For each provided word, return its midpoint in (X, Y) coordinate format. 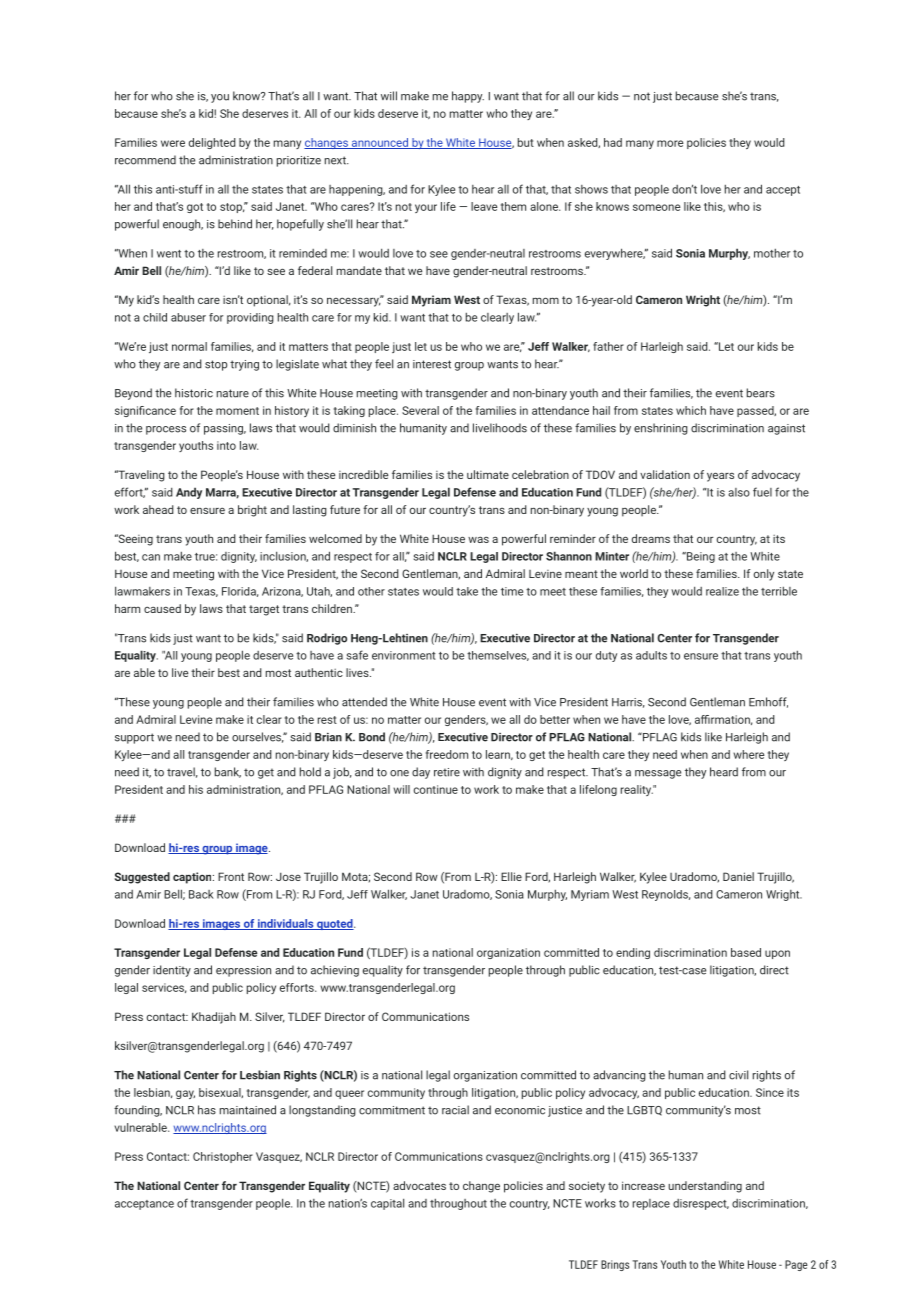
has (207, 1110)
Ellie (511, 876)
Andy (189, 493)
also (739, 492)
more (670, 143)
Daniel (738, 876)
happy (468, 97)
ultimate (488, 474)
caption (193, 878)
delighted (212, 143)
